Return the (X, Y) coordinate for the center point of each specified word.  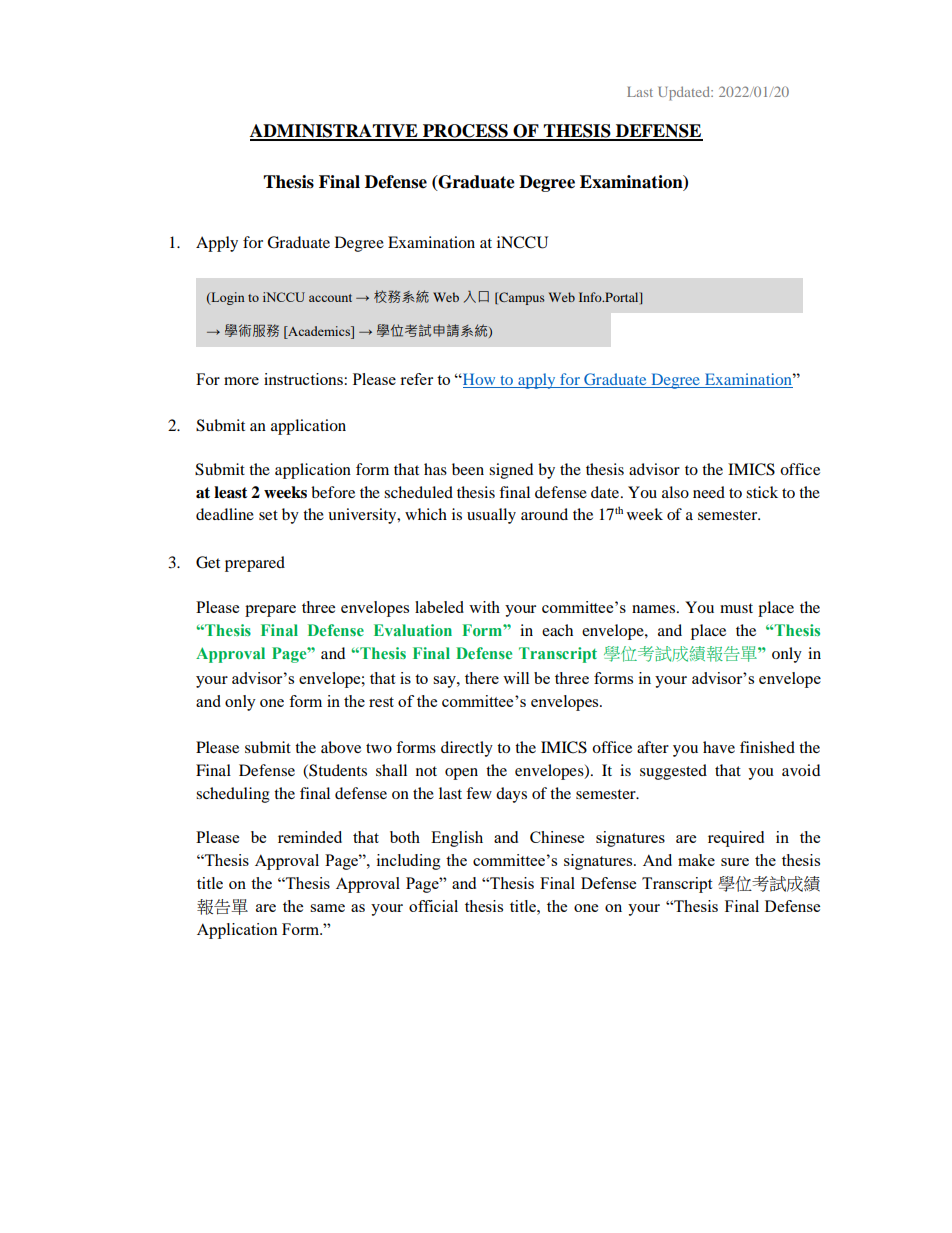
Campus (521, 298)
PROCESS (465, 132)
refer (416, 379)
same (327, 908)
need (709, 492)
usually (491, 516)
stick (762, 492)
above (341, 747)
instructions (303, 379)
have (719, 747)
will (516, 678)
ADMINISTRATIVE (335, 132)
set (268, 515)
